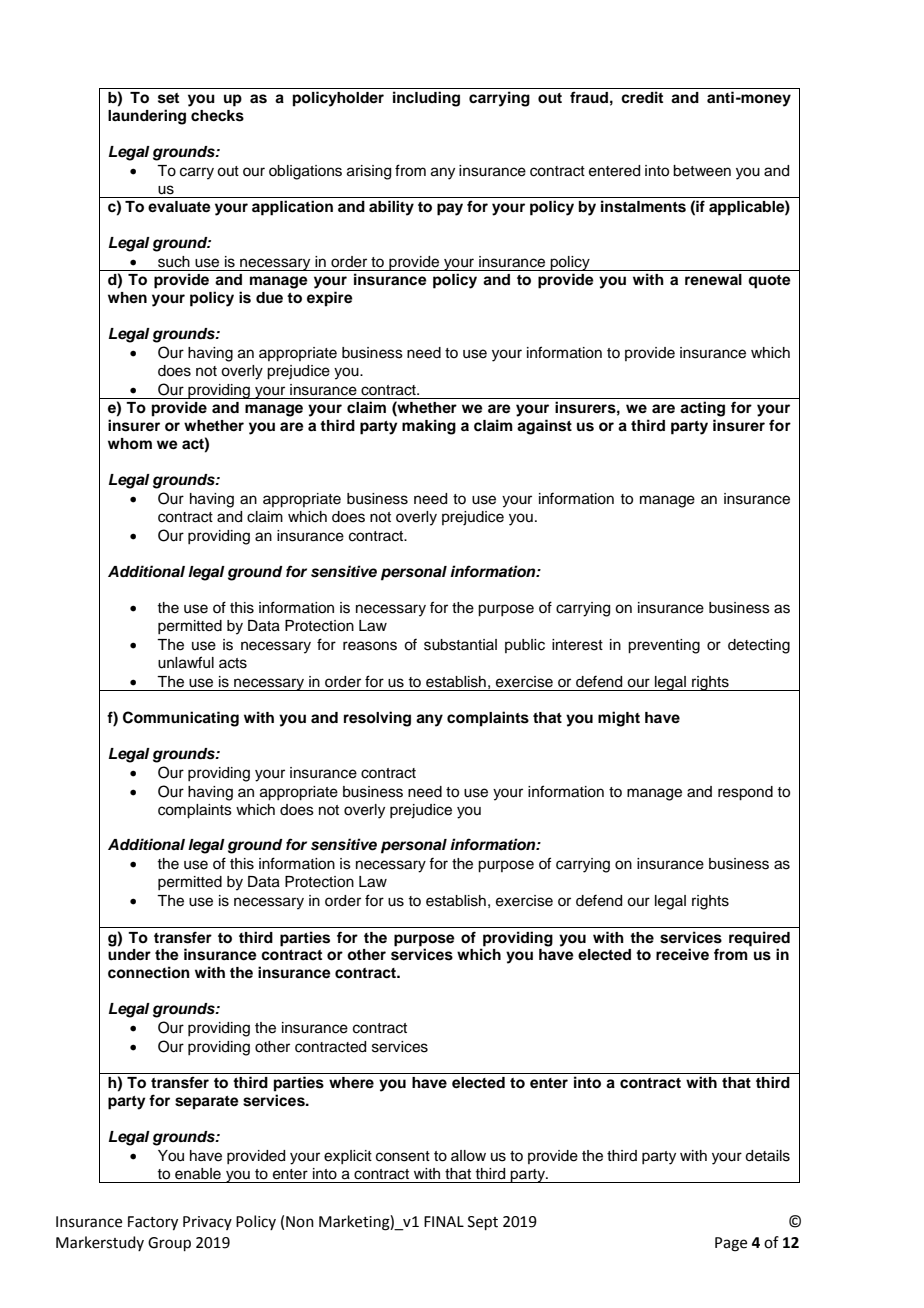 The height and width of the screenshot is (1308, 924). I want to click on making, so click(429, 427).
